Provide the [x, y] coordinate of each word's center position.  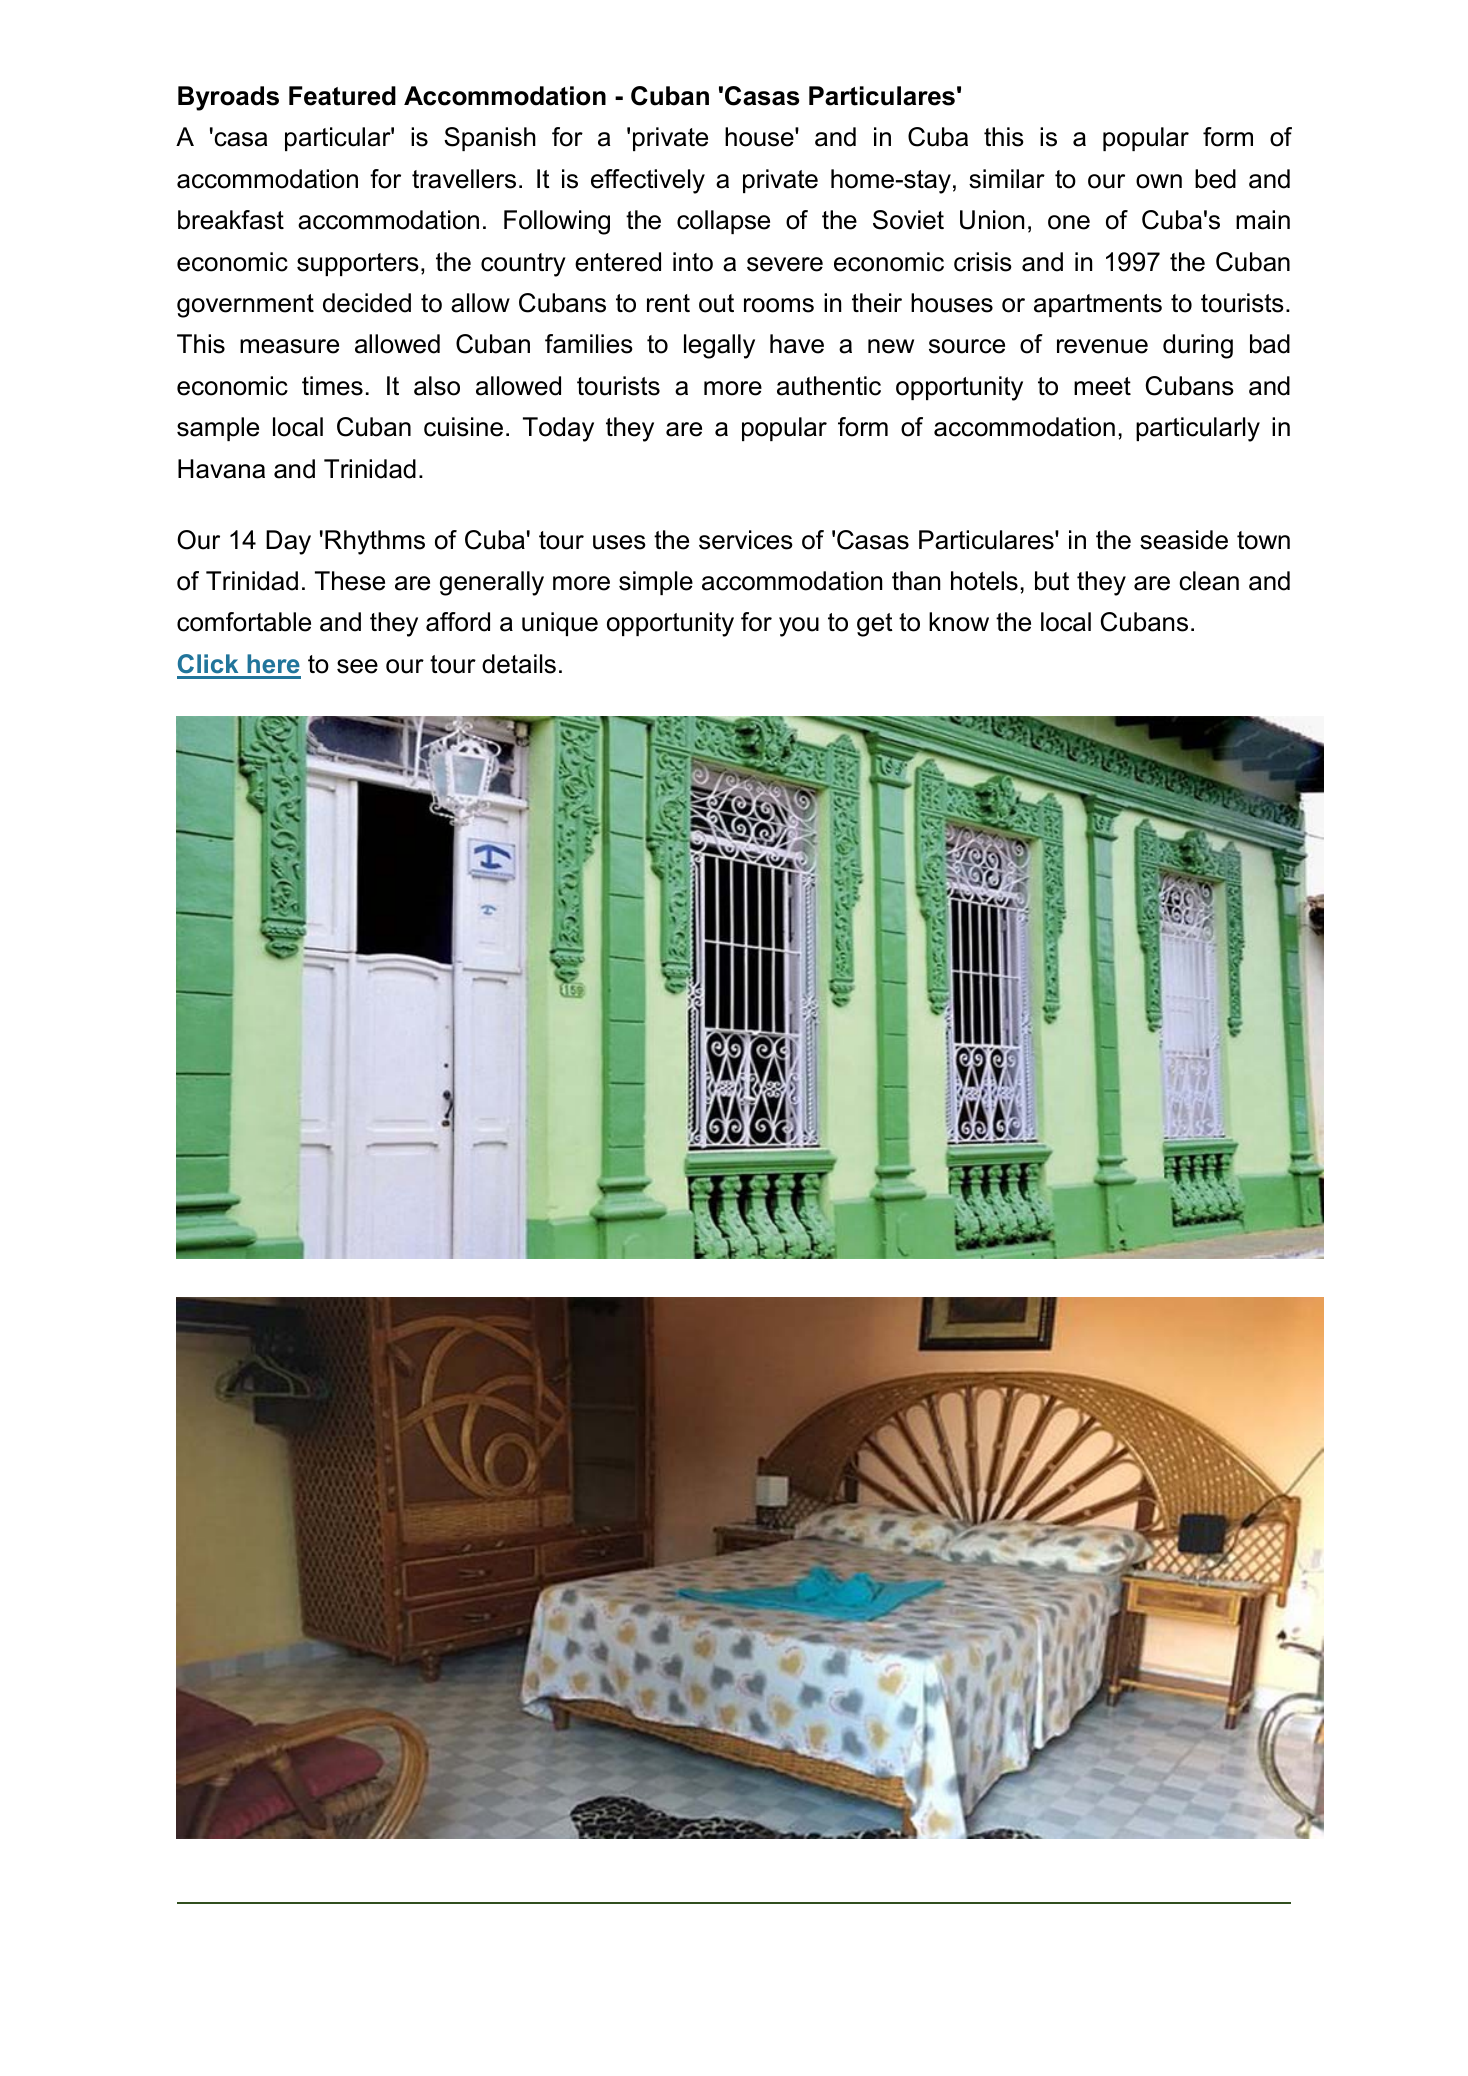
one [1069, 222]
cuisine [463, 427]
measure [289, 346]
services [746, 540]
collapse [723, 222]
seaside [1184, 540]
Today [558, 429]
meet [1102, 386]
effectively [648, 181]
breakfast [231, 220]
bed [1215, 179]
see [357, 666]
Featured [342, 96]
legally [719, 346]
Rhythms [375, 542]
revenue [1102, 346]
